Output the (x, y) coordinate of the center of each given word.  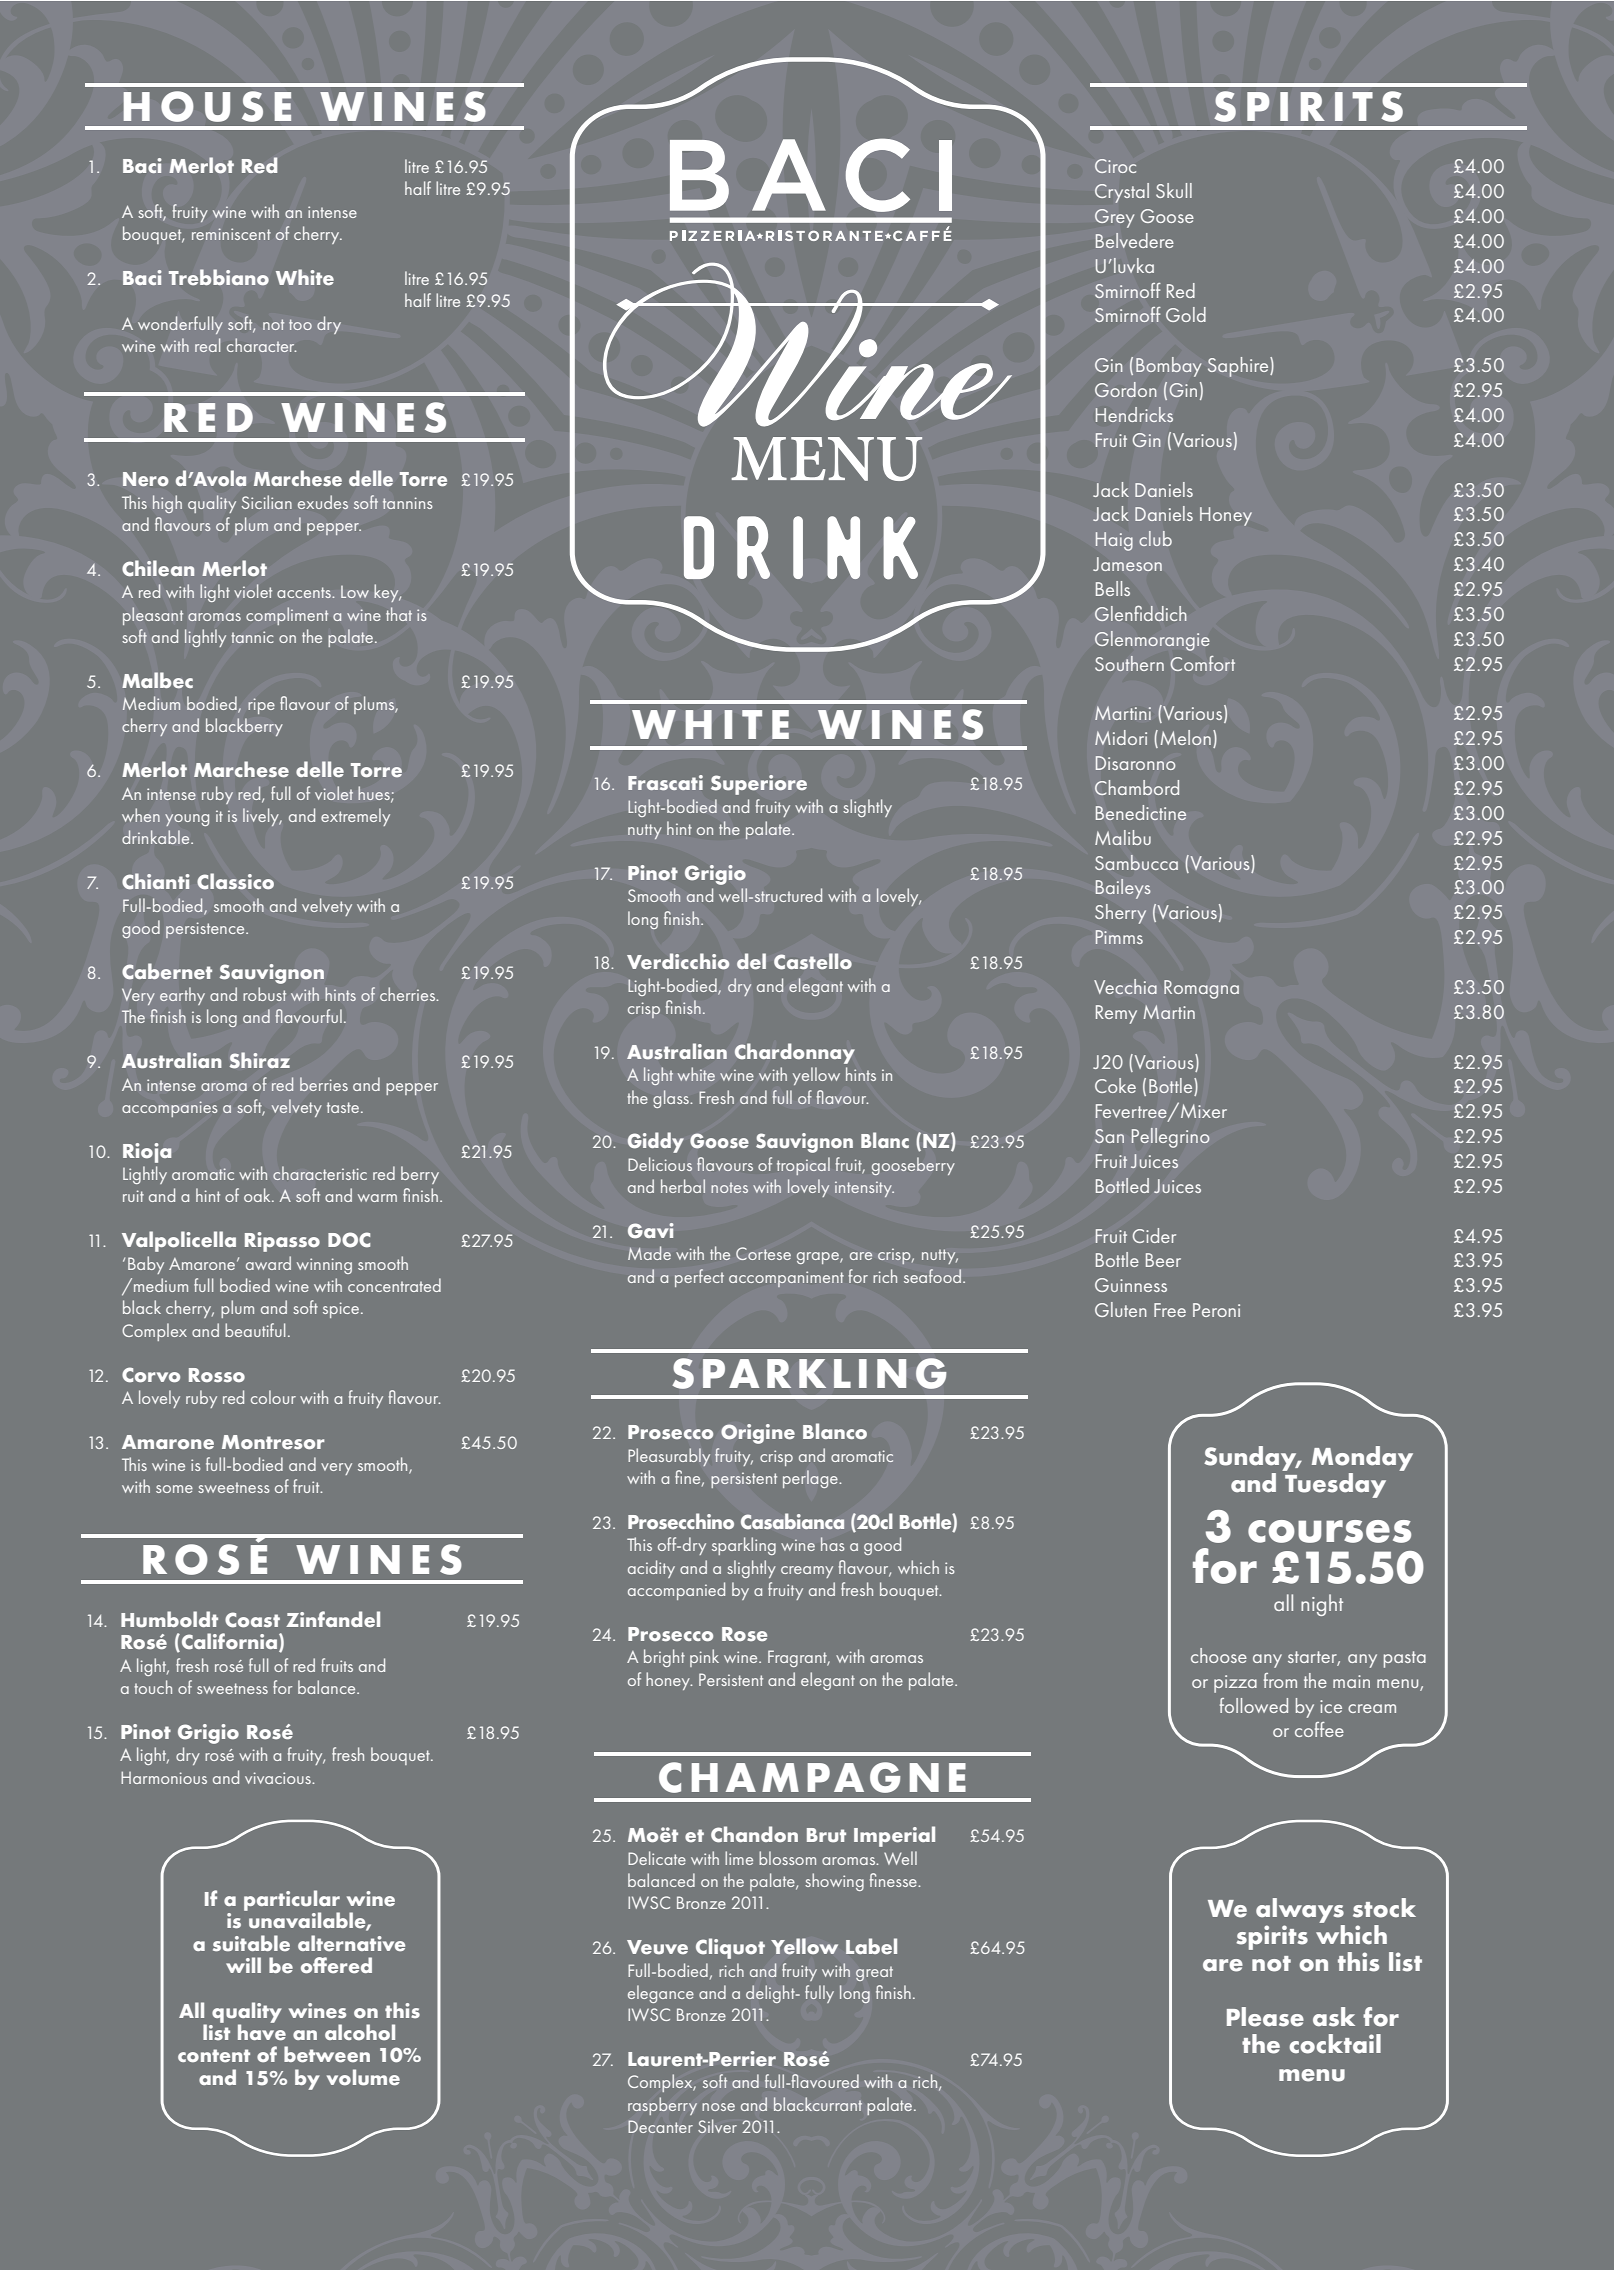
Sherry (1120, 914)
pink (704, 1658)
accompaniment (786, 1279)
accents (305, 592)
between (327, 2054)
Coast (252, 1620)
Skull (1174, 190)
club (1155, 538)
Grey (1114, 218)
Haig (1114, 541)
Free (1170, 1310)
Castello (813, 961)
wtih (328, 1285)
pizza (1235, 1684)
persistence (206, 930)
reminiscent (231, 234)
